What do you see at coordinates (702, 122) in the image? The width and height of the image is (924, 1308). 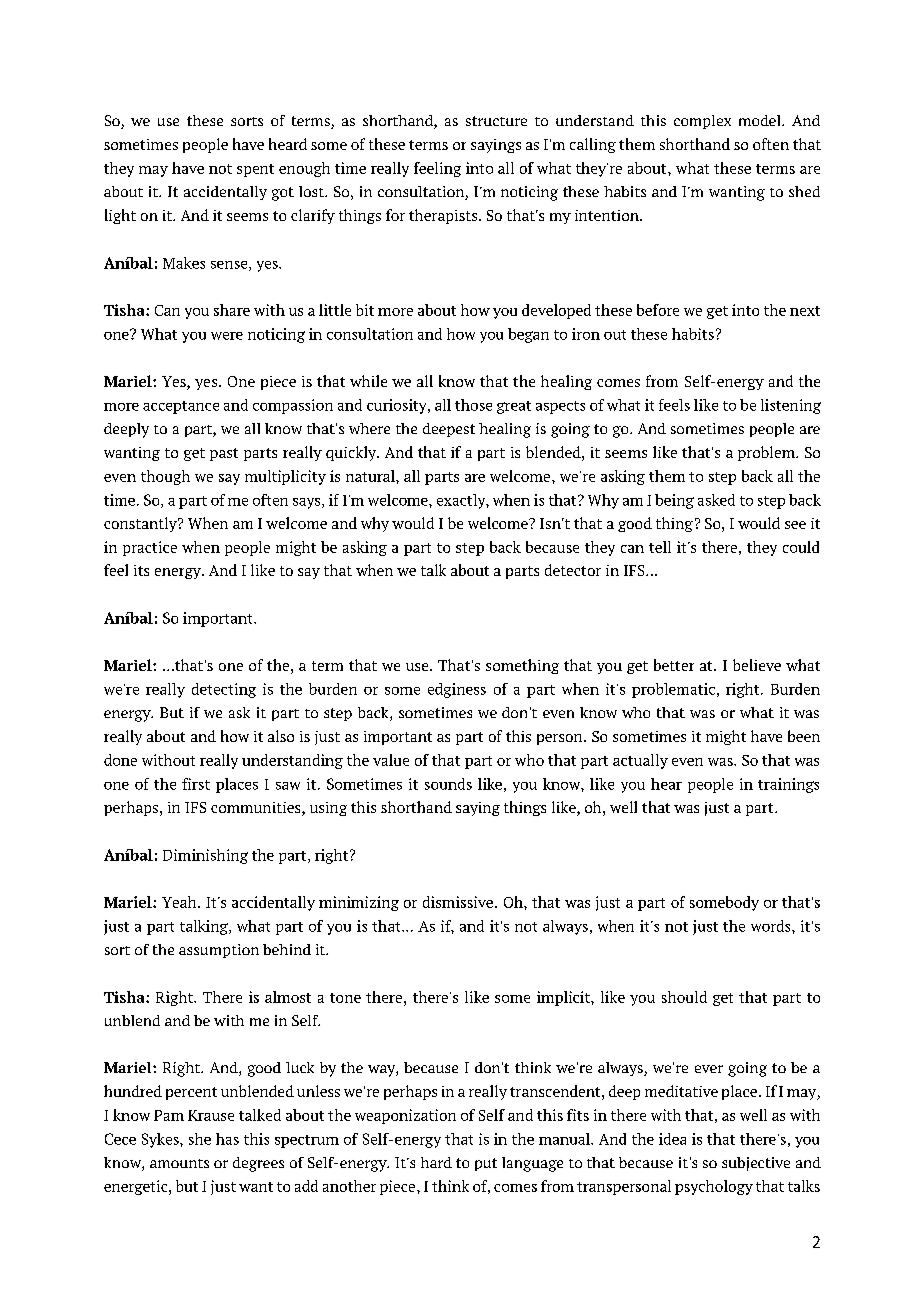 I see `complex` at bounding box center [702, 122].
